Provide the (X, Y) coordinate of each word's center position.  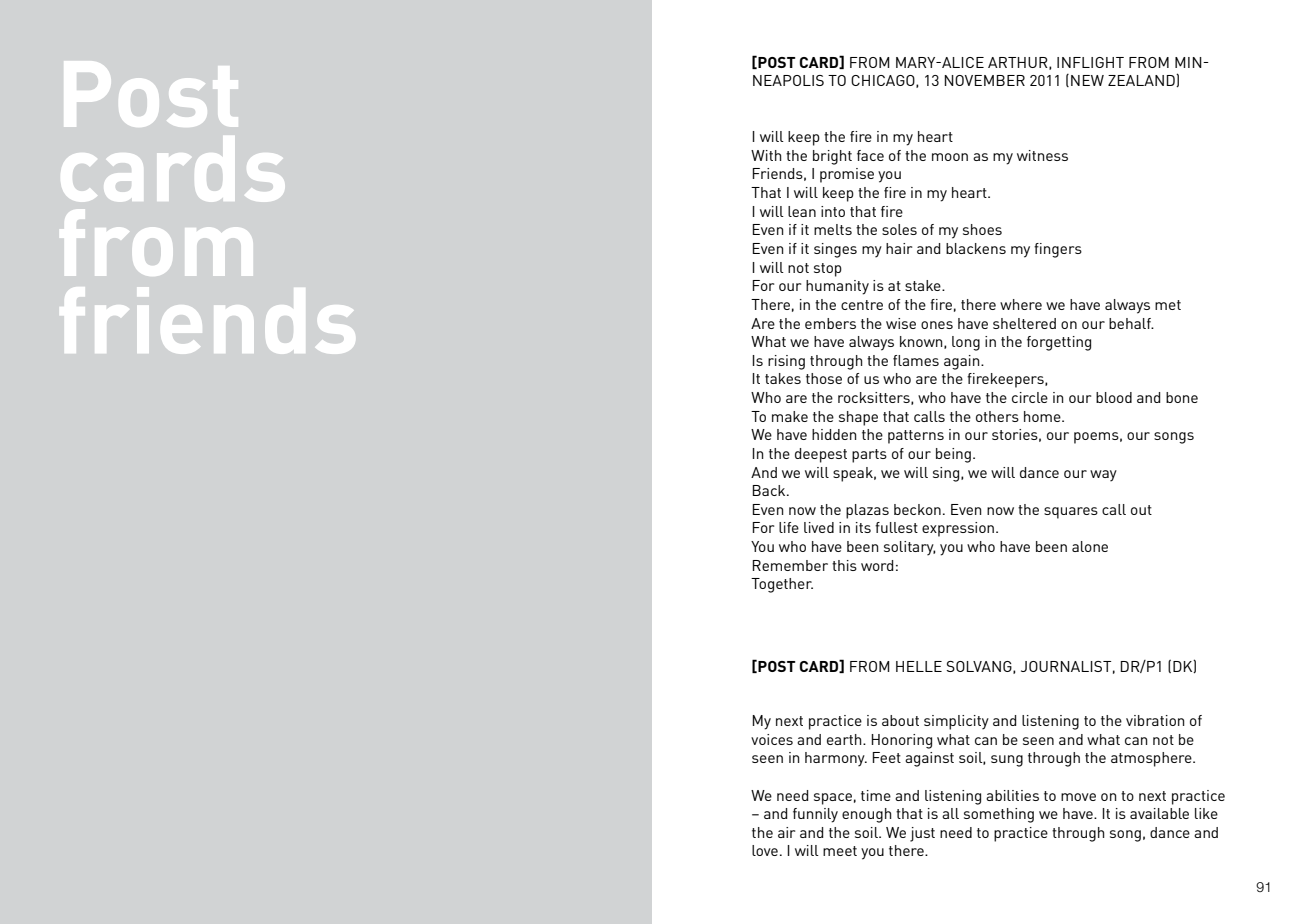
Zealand (1142, 80)
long (966, 343)
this (844, 565)
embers (830, 323)
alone (1090, 546)
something (999, 815)
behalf (1131, 323)
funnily (815, 815)
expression (959, 529)
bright (832, 157)
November (984, 80)
